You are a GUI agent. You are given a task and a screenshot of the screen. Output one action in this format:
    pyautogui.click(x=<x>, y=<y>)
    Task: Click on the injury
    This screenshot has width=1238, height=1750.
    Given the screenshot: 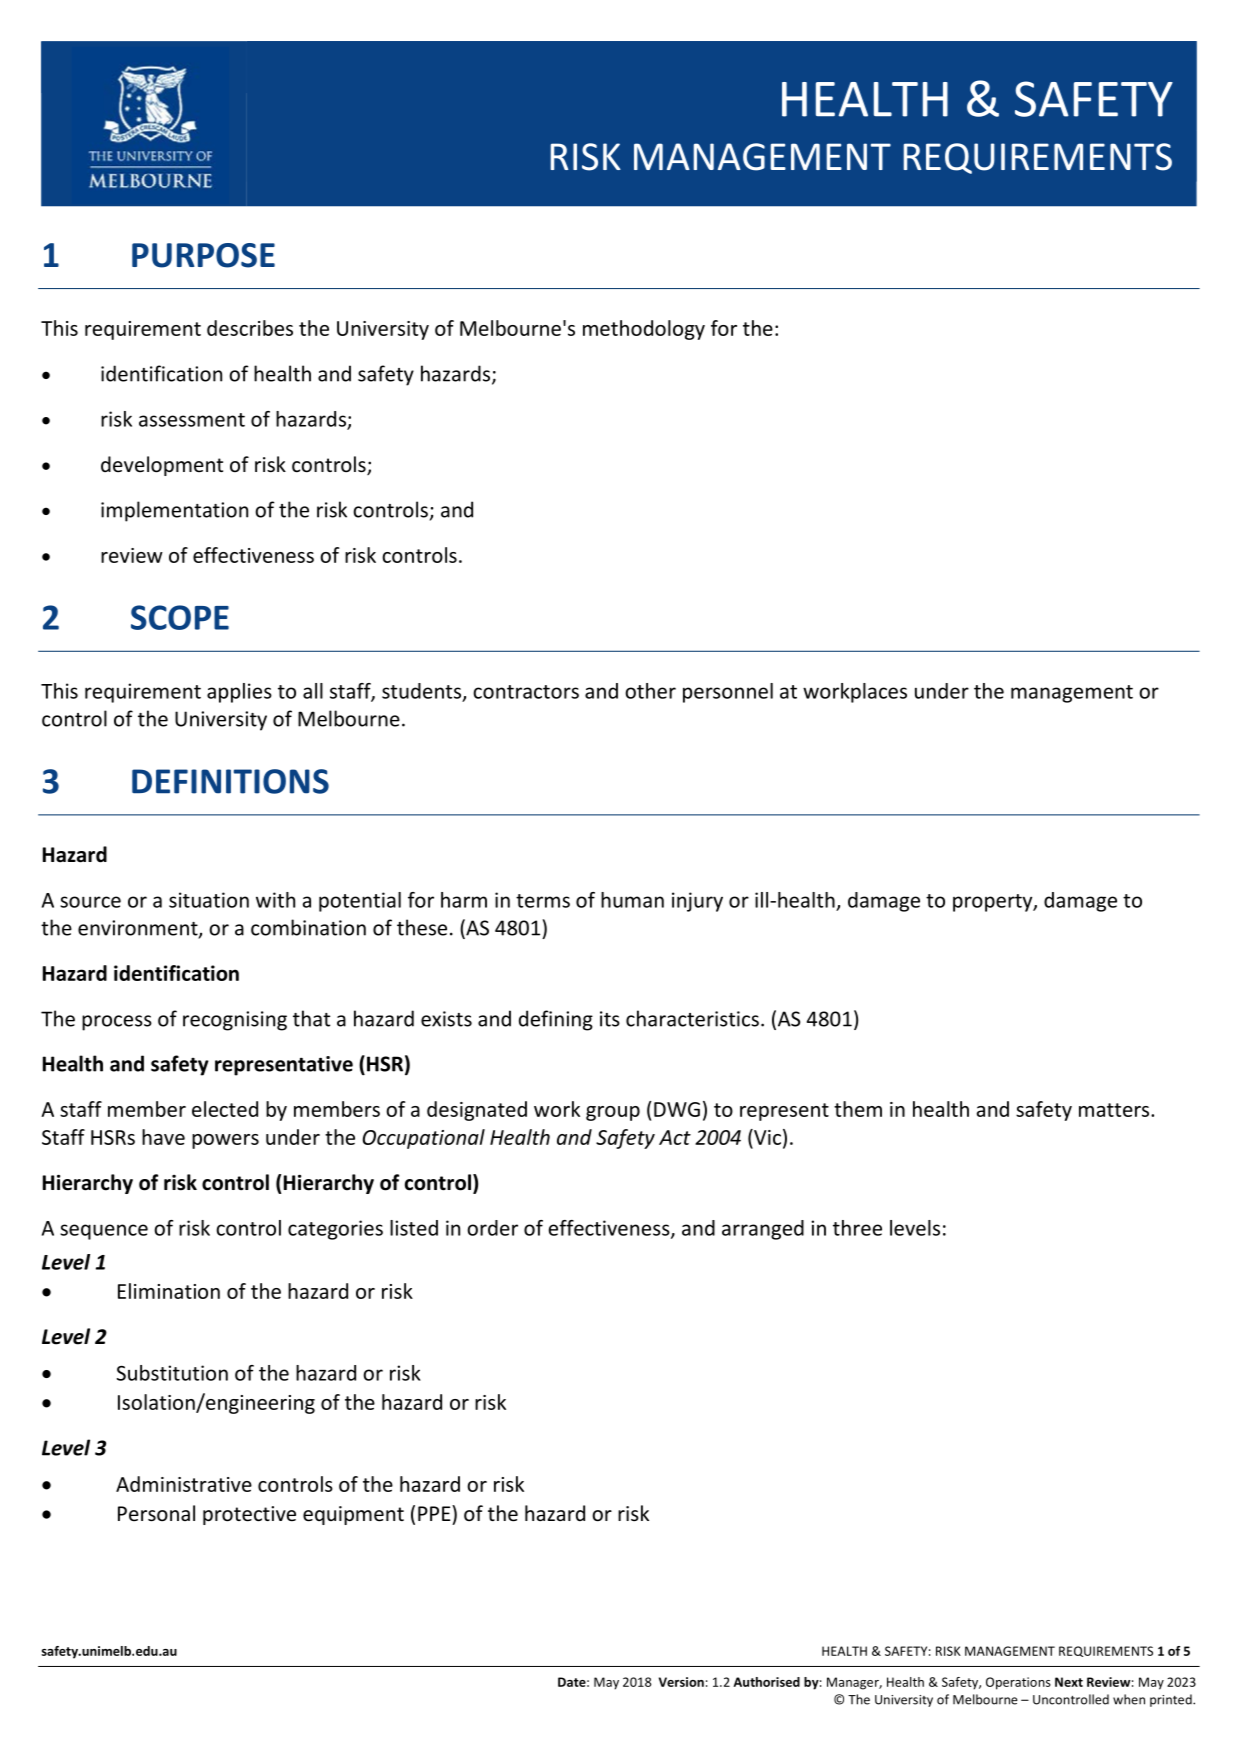 What is the action you would take?
    pyautogui.click(x=697, y=902)
